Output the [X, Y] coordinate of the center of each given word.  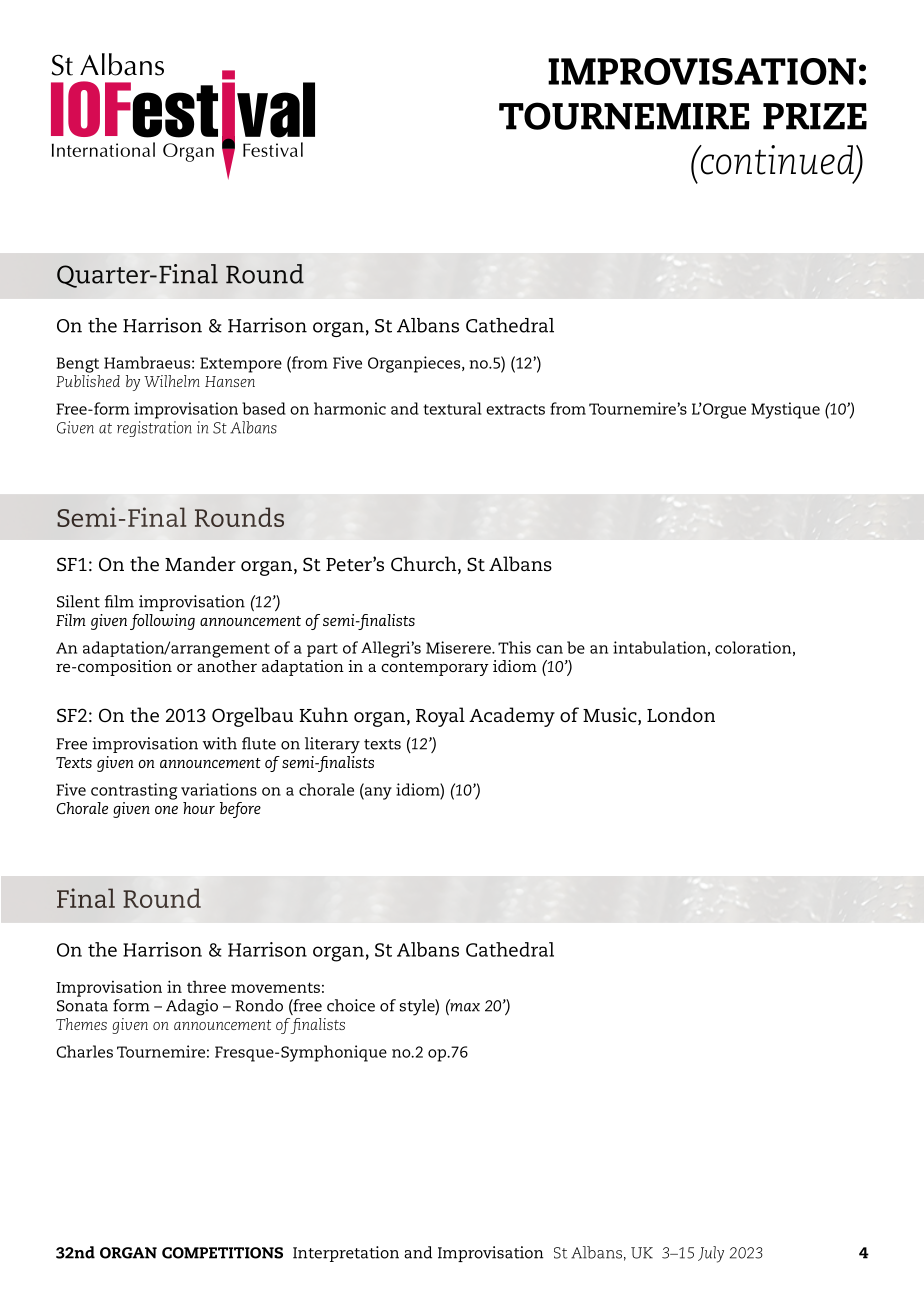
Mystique [785, 410]
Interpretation [346, 1254]
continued [776, 160]
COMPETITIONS [222, 1253]
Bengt [78, 365]
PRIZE [815, 116]
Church [425, 565]
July [711, 1254]
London [681, 715]
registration [154, 429]
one [166, 810]
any [377, 793]
